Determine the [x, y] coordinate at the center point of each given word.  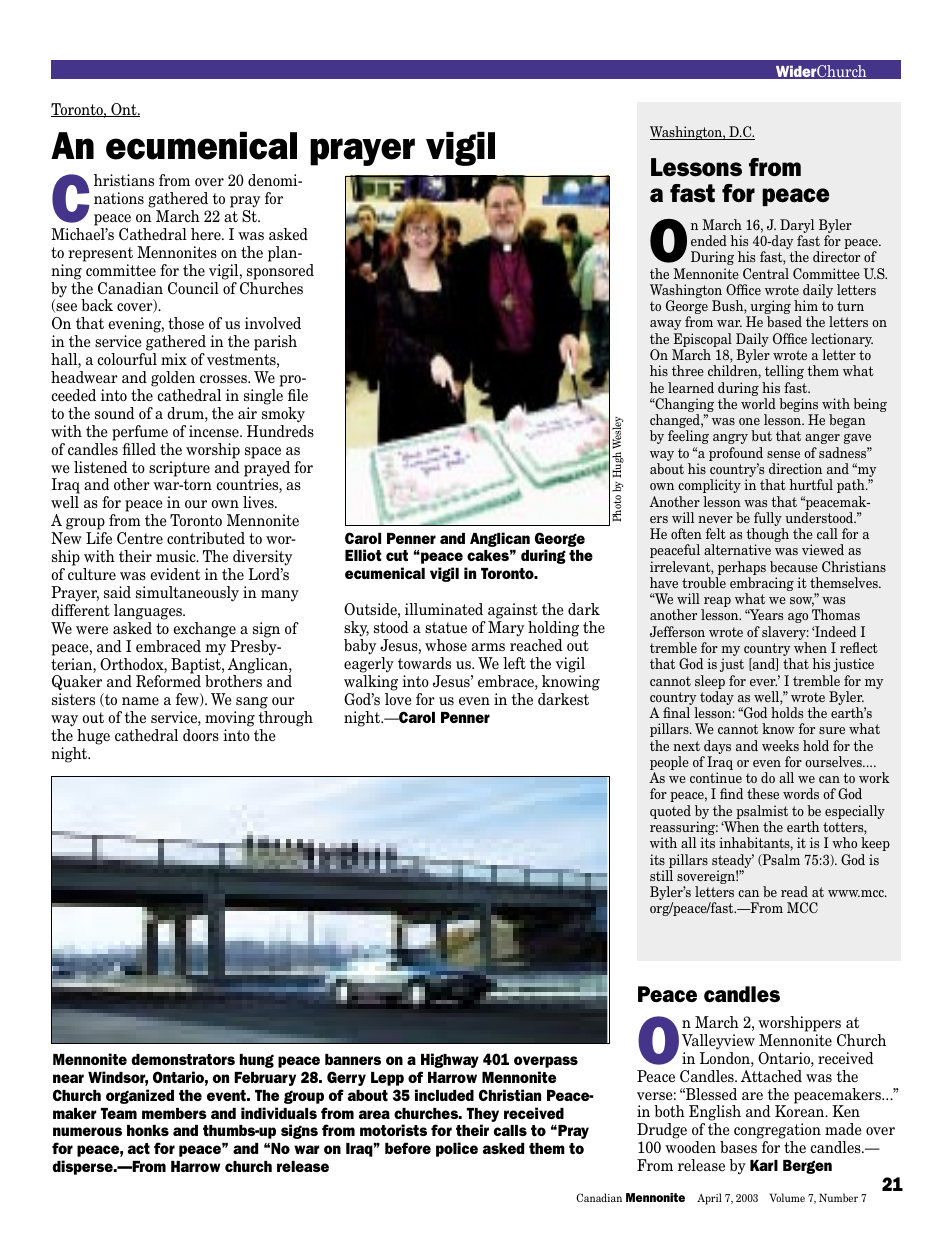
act [139, 1148]
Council [193, 288]
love [398, 699]
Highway [450, 1060]
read [794, 891]
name [140, 701]
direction [795, 468]
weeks [780, 745]
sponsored [280, 272]
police [457, 1149]
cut [397, 555]
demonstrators [183, 1059]
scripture [179, 469]
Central [766, 273]
